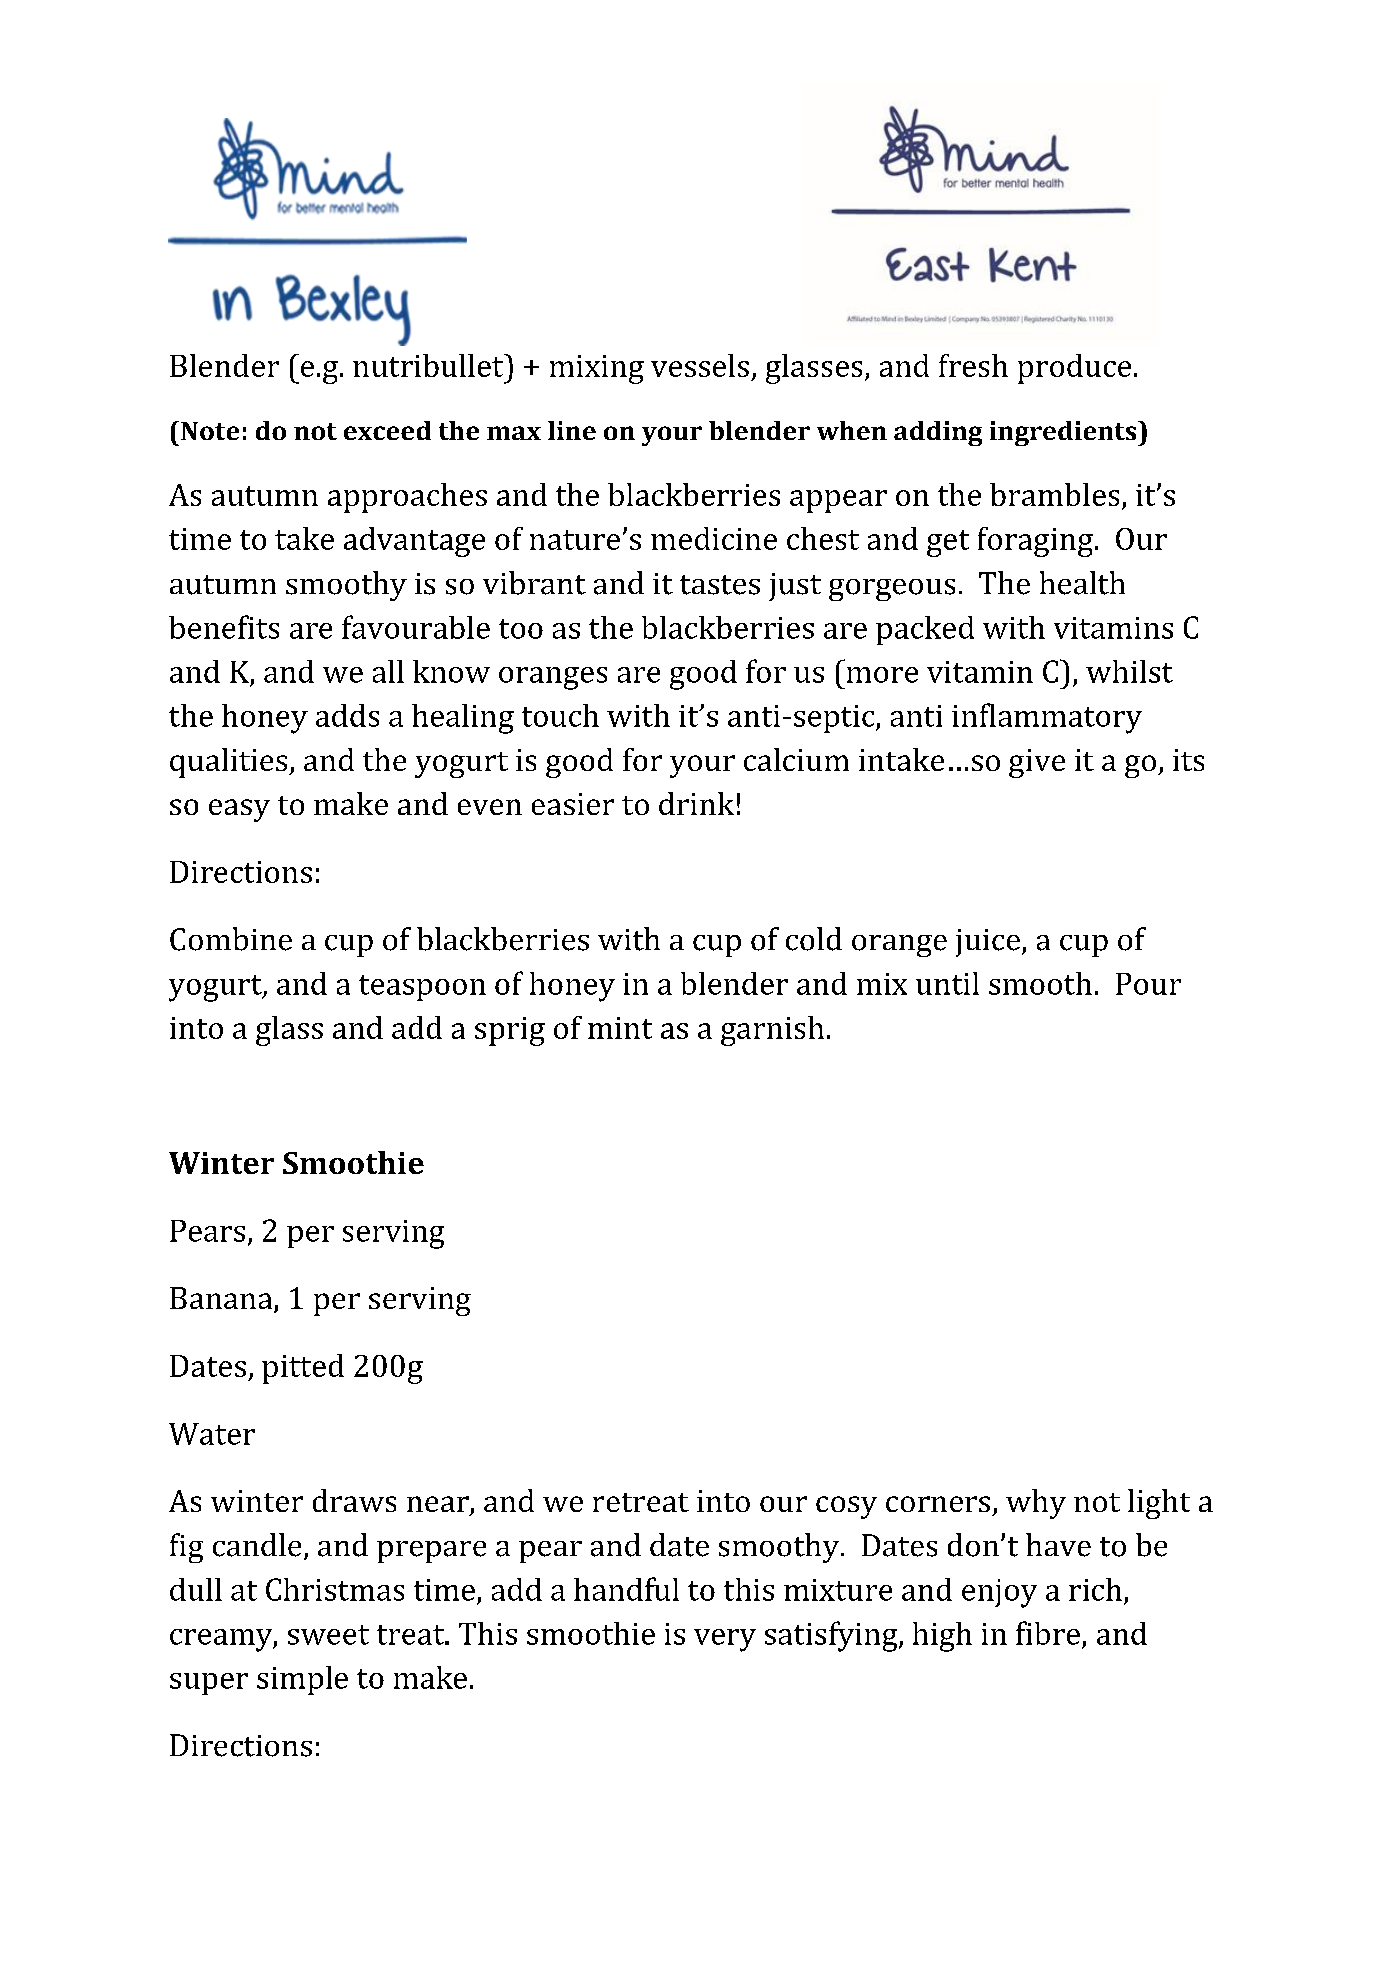 Image resolution: width=1393 pixels, height=1971 pixels. Describe the element at coordinates (387, 430) in the document. I see `exceed` at that location.
